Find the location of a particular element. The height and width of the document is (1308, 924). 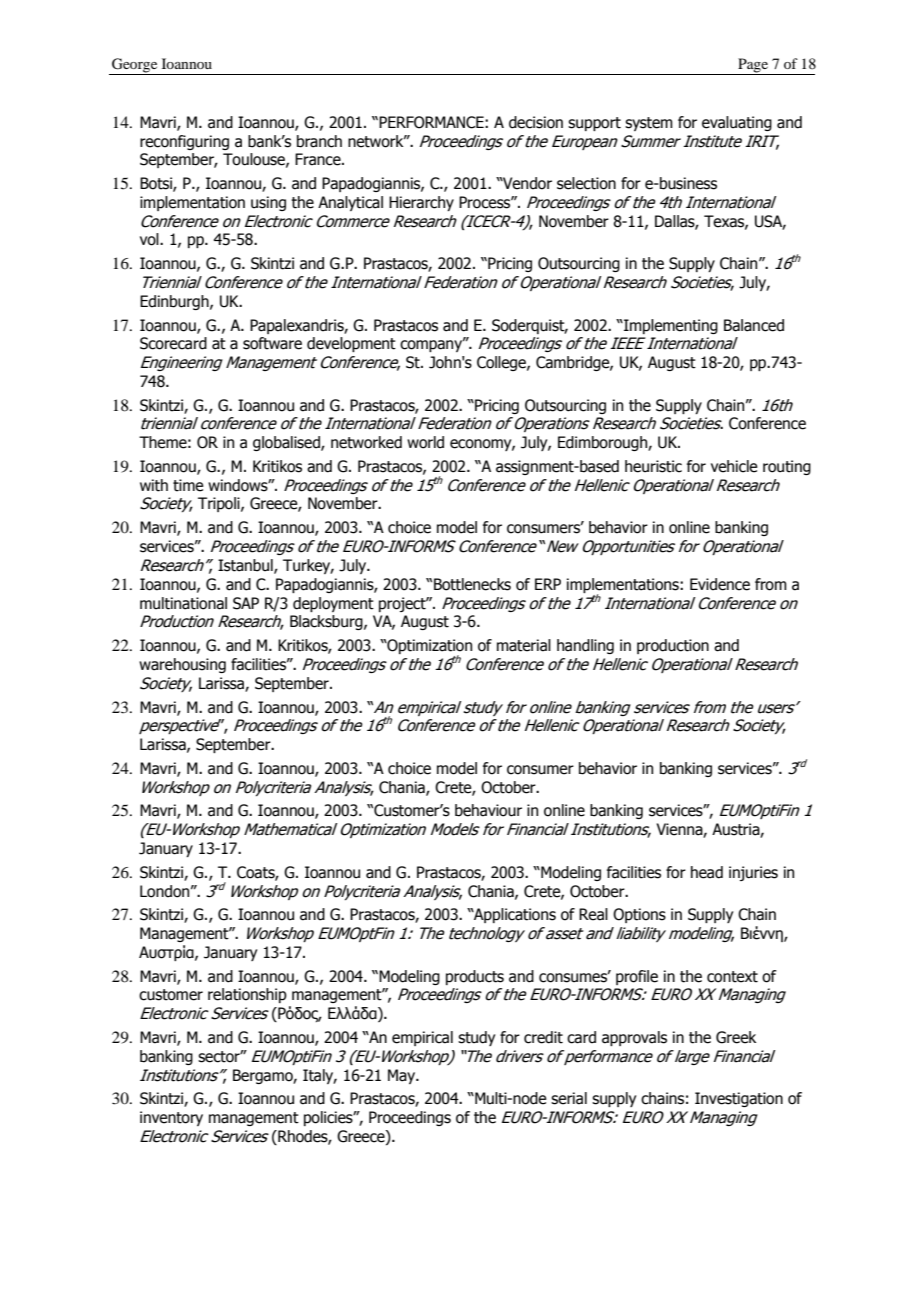

decision is located at coordinates (536, 122).
